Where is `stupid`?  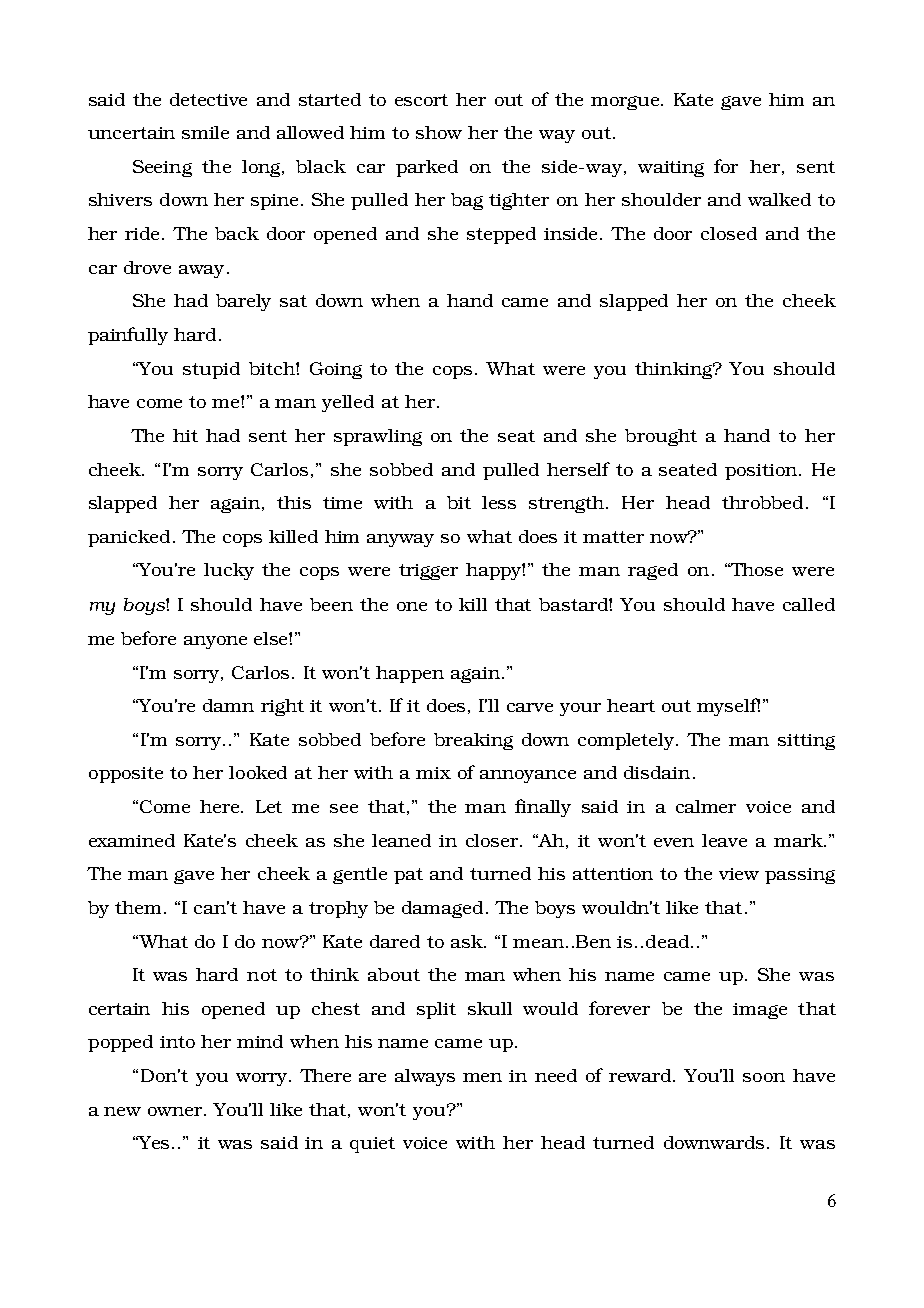
stupid is located at coordinates (211, 370).
